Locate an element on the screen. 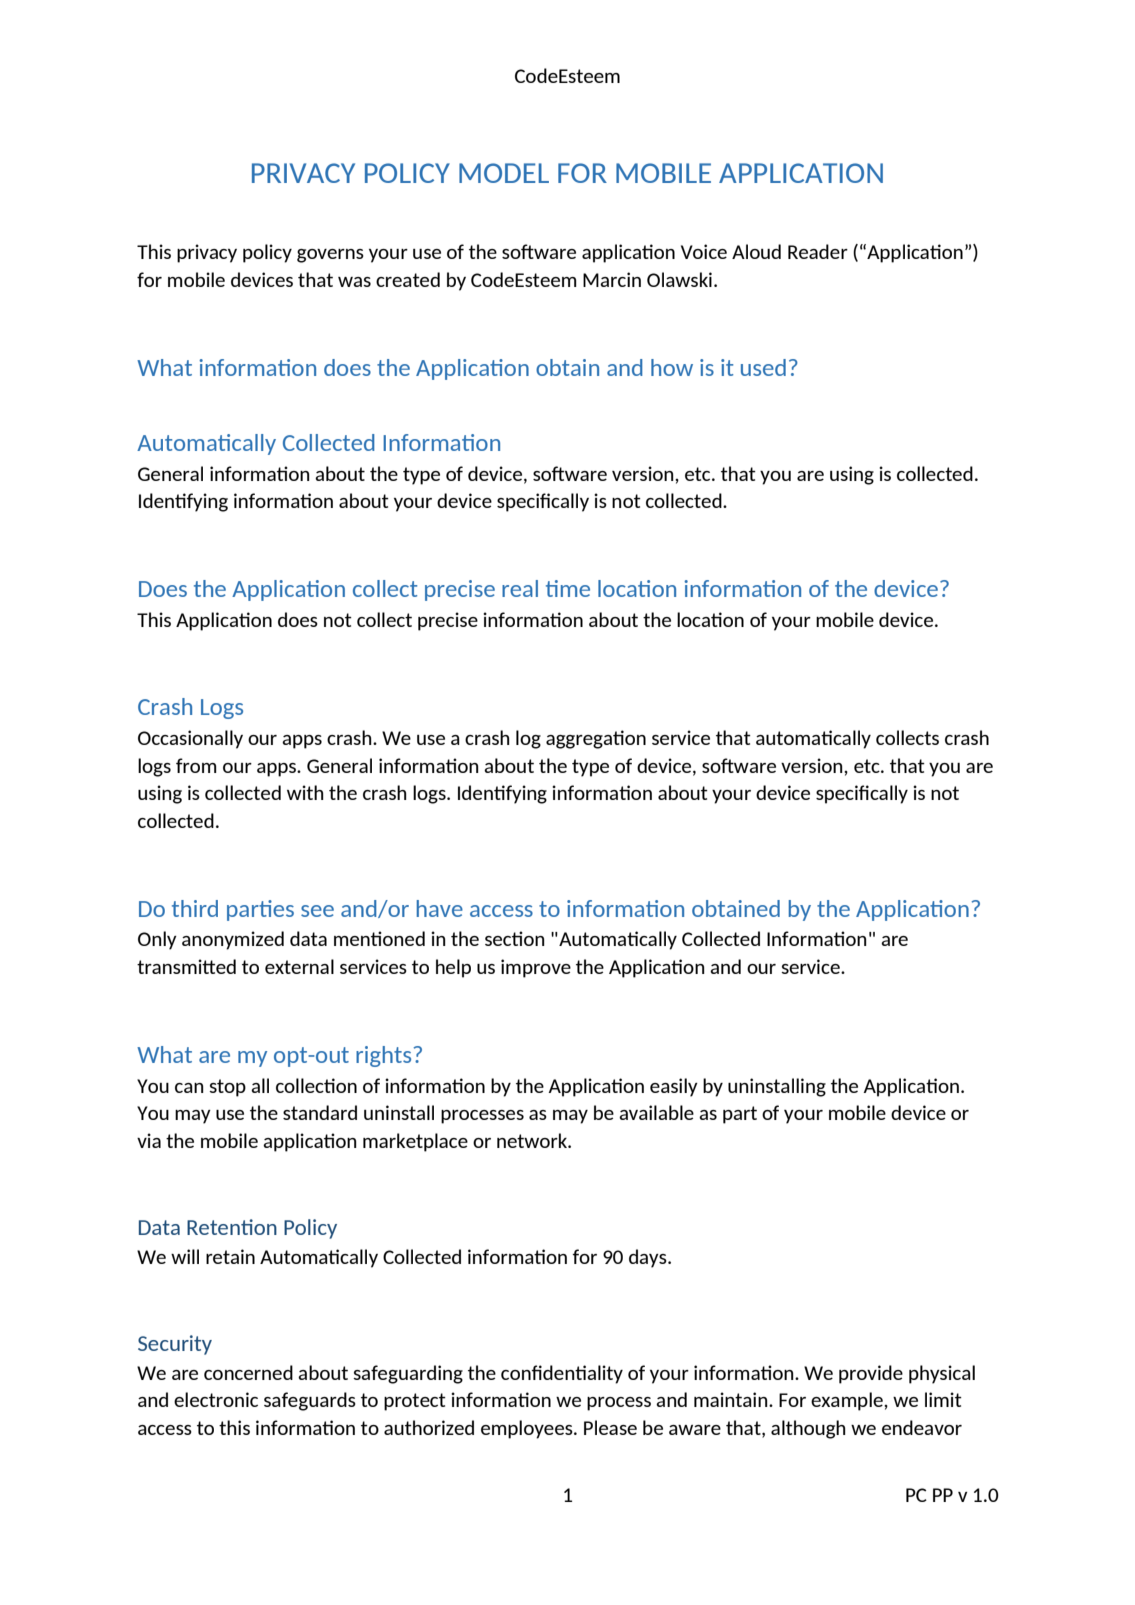 The height and width of the screenshot is (1605, 1135). tme is located at coordinates (568, 588).
